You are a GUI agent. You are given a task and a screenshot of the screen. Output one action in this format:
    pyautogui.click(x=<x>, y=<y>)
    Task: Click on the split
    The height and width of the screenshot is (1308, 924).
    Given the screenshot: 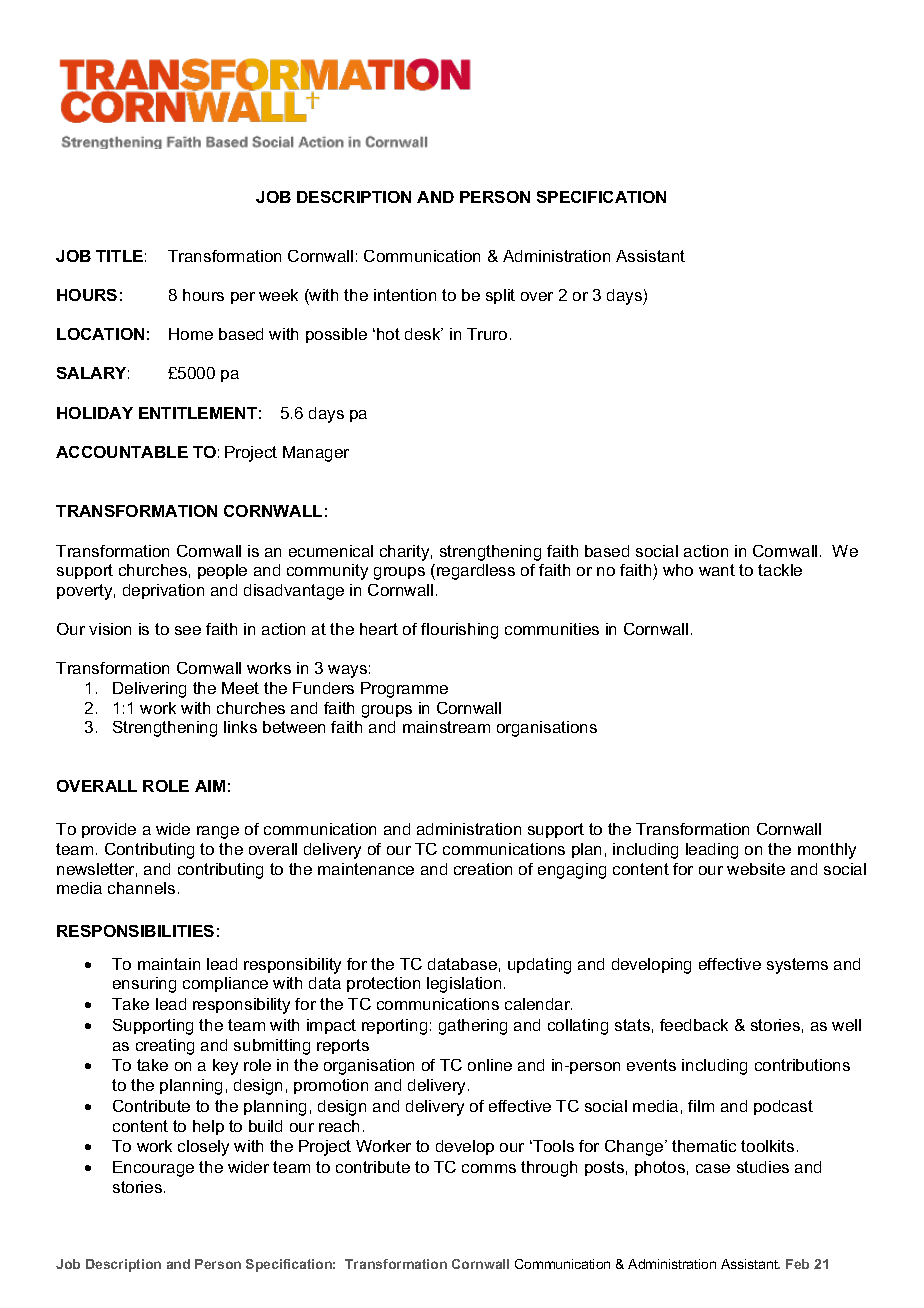 What is the action you would take?
    pyautogui.click(x=500, y=296)
